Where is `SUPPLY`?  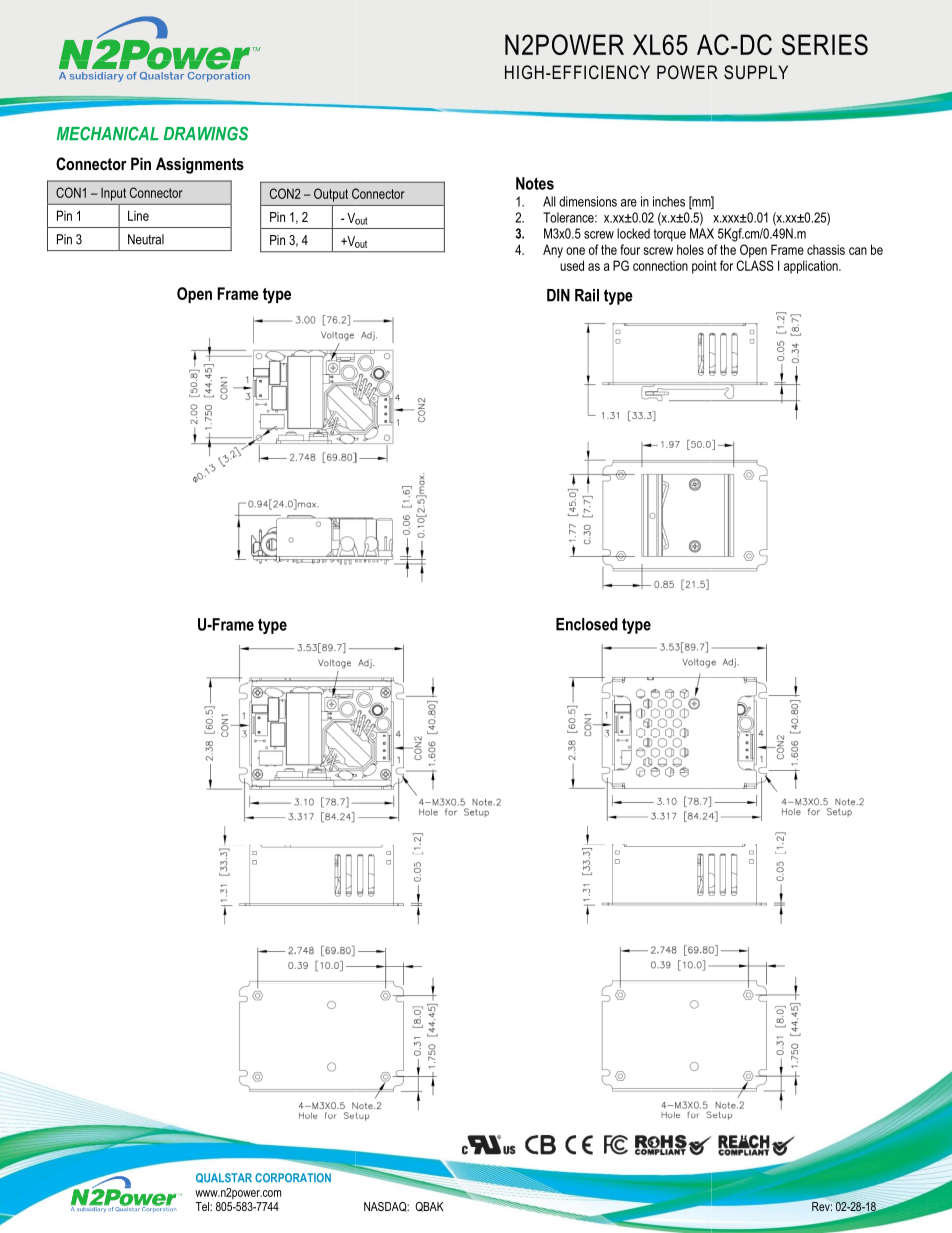 SUPPLY is located at coordinates (756, 72).
